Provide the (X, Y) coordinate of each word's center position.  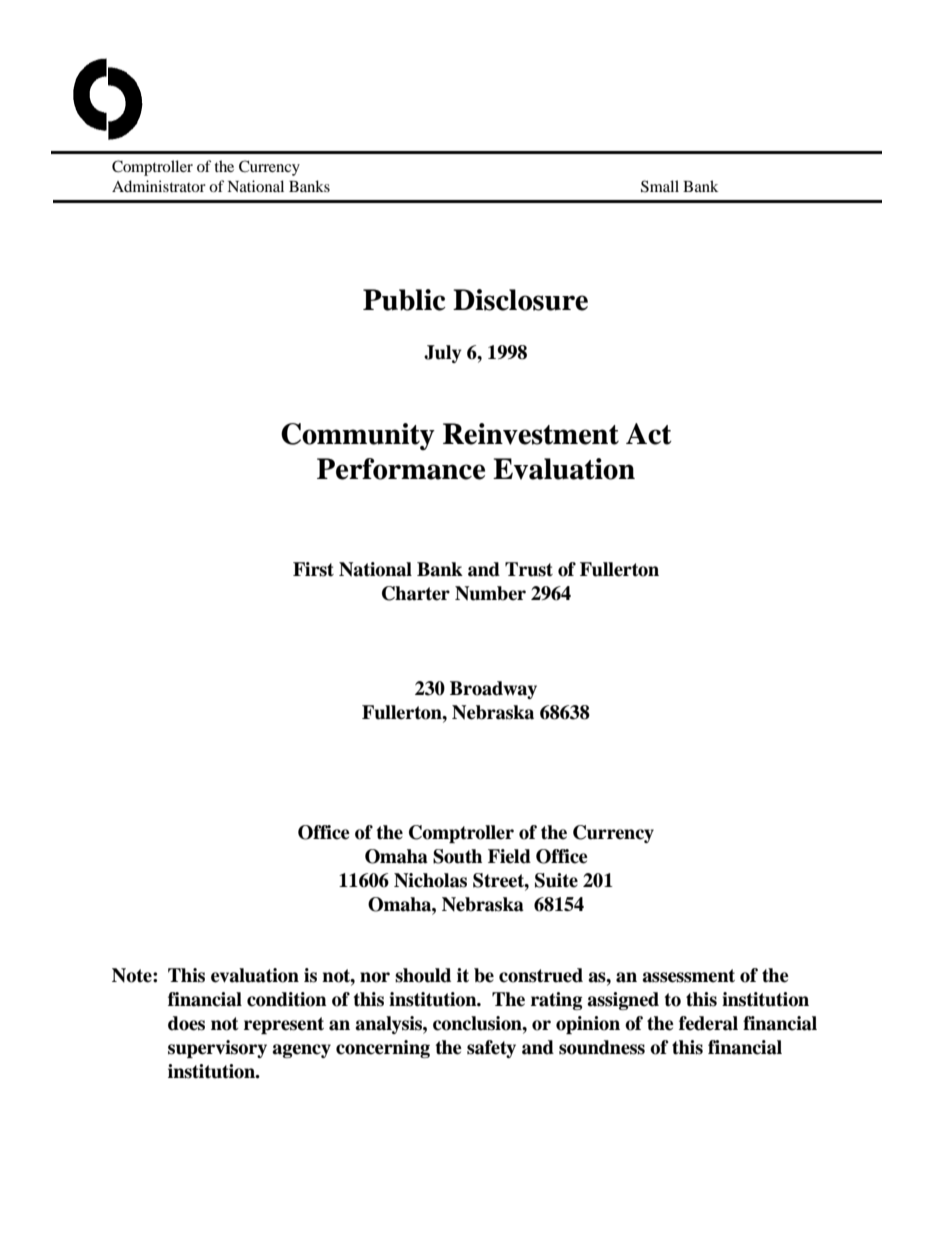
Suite (556, 880)
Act (649, 434)
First (313, 569)
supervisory (217, 1049)
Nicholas (430, 880)
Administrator (159, 186)
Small (660, 186)
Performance (401, 469)
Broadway (493, 690)
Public (404, 300)
